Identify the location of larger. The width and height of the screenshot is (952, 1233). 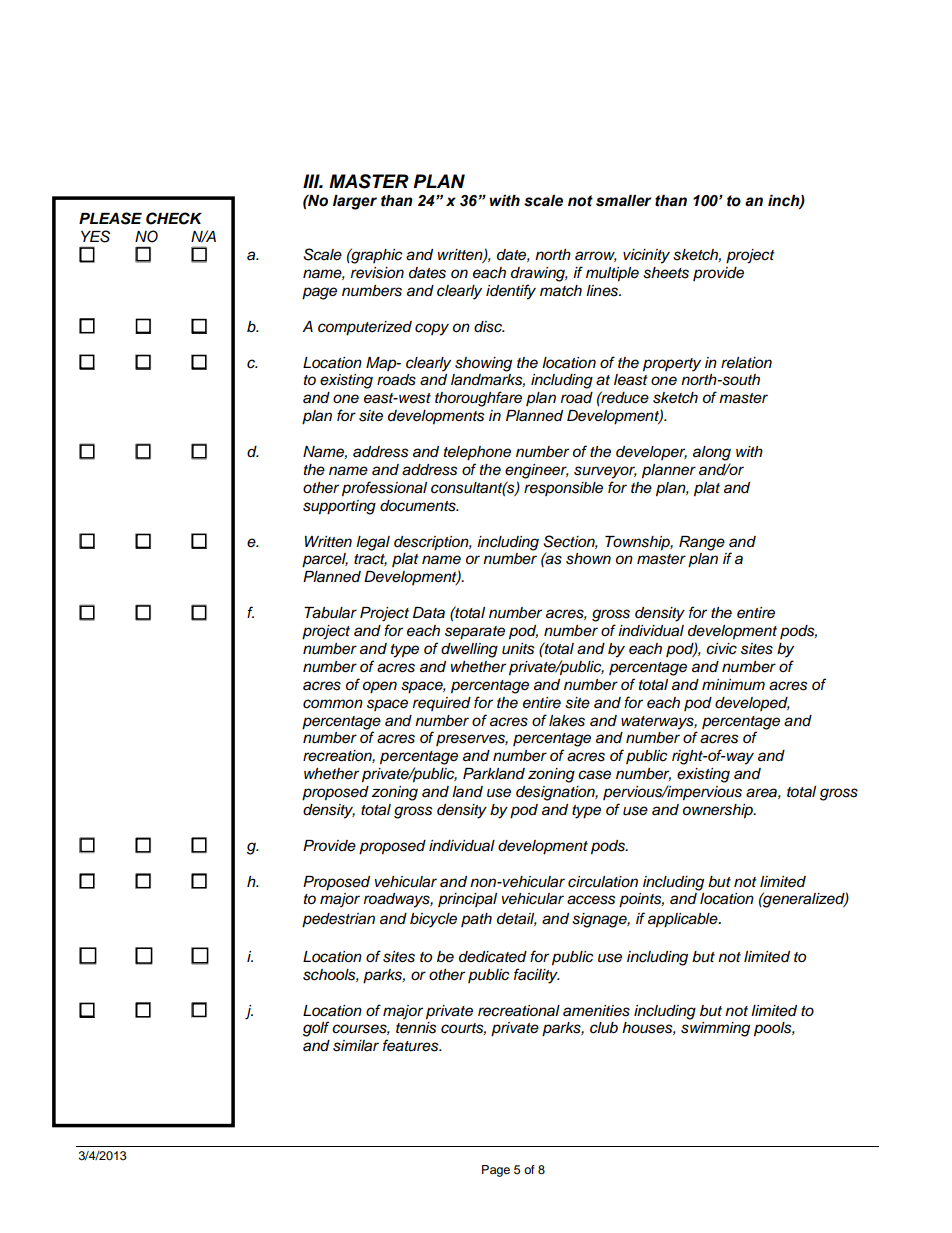
(355, 202).
